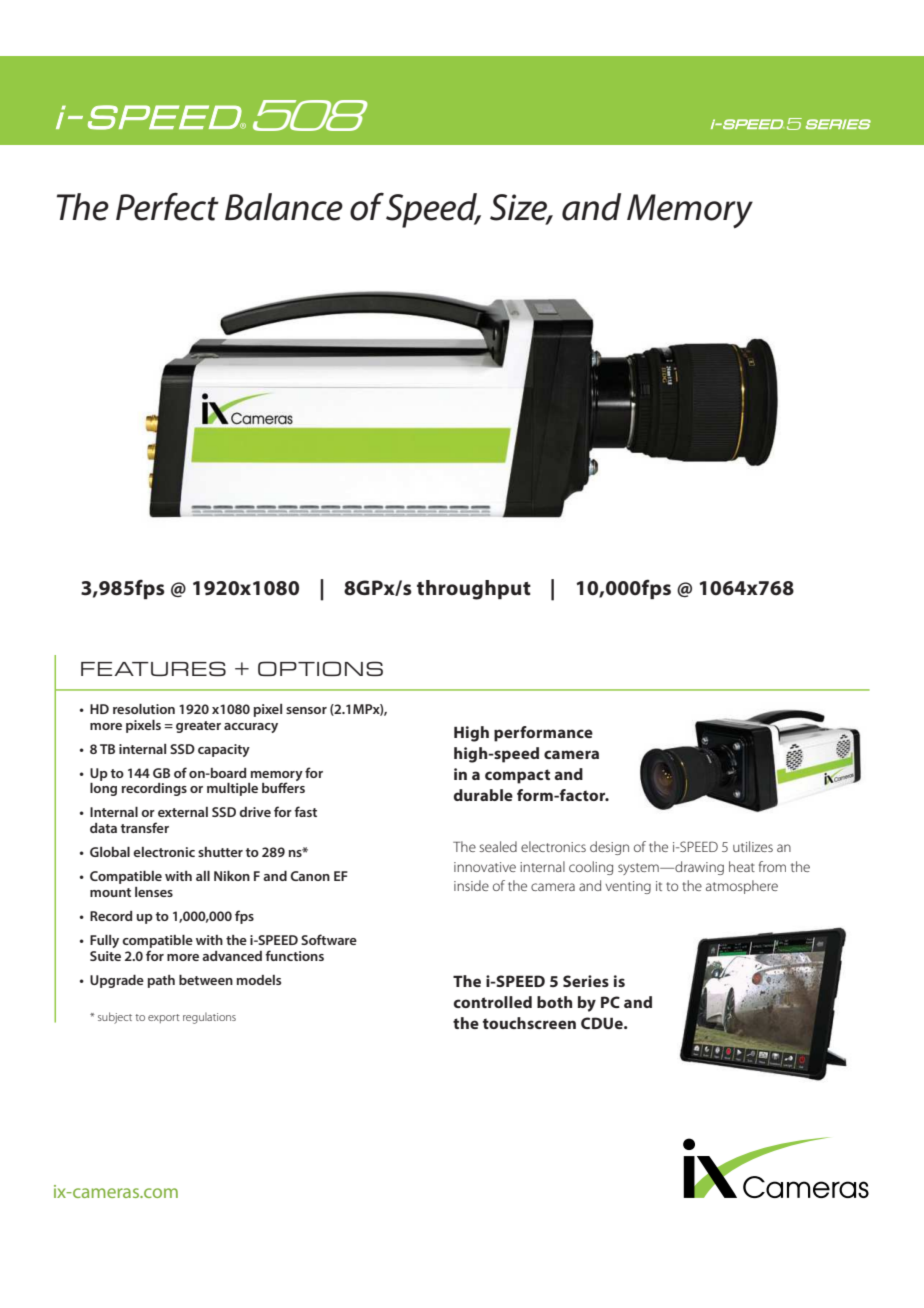 The width and height of the image is (924, 1308). What do you see at coordinates (153, 668) in the image?
I see `FEATURES` at bounding box center [153, 668].
